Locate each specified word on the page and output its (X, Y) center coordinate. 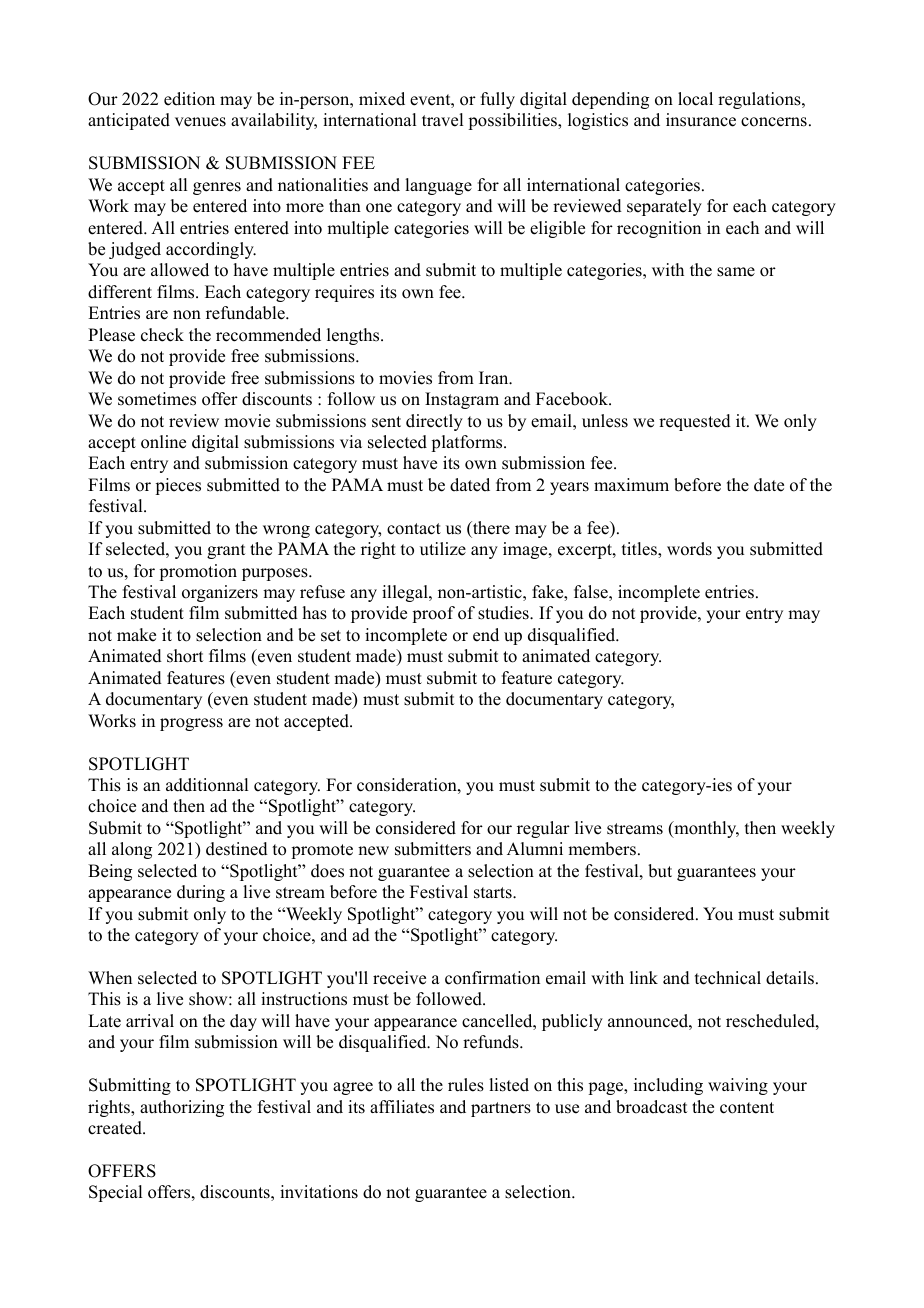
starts (494, 893)
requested (695, 422)
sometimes (157, 399)
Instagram (462, 400)
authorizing (182, 1108)
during (201, 893)
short (185, 656)
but (660, 871)
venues (200, 122)
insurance (701, 120)
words (689, 549)
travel (442, 120)
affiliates (402, 1107)
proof (433, 614)
